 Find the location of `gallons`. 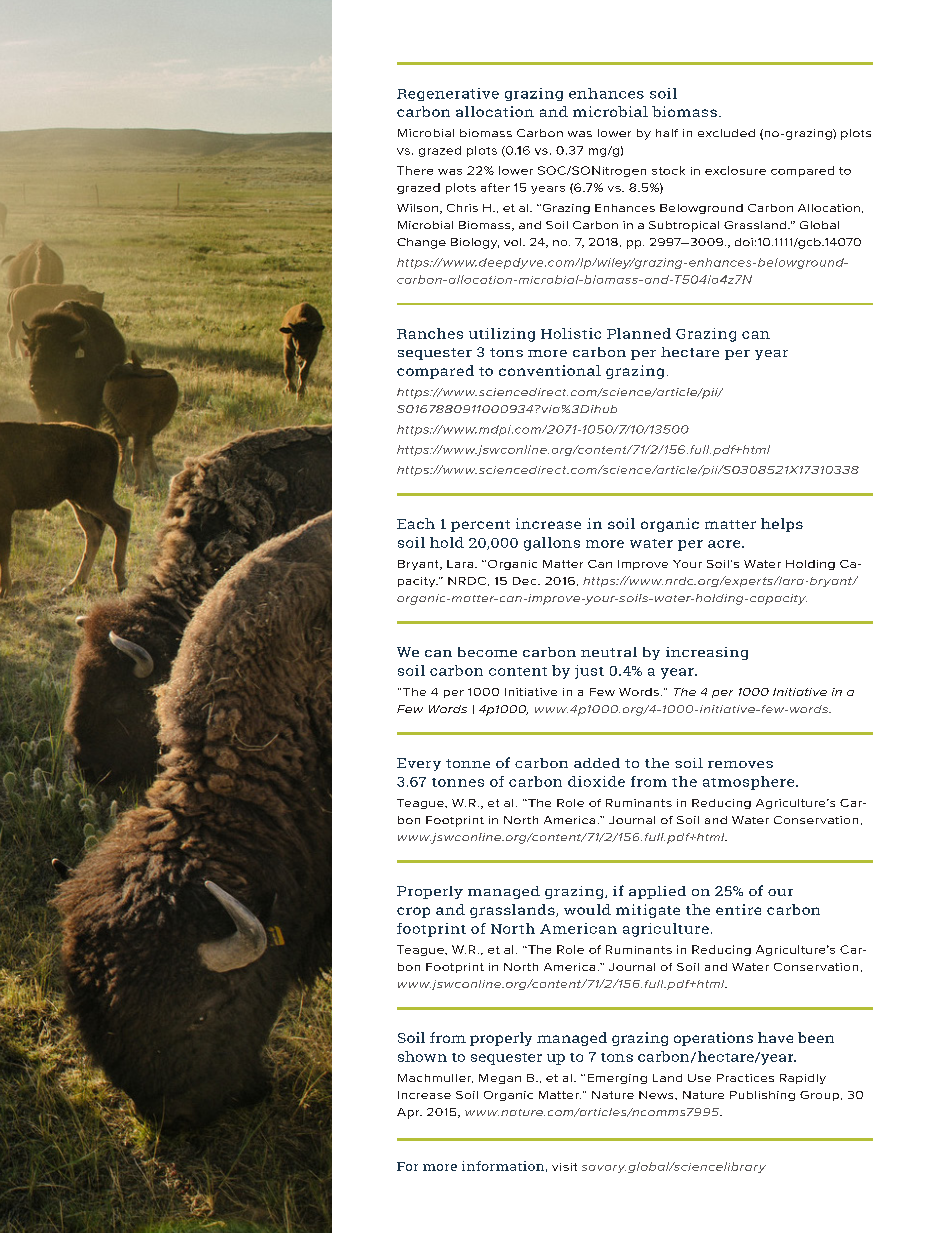

gallons is located at coordinates (552, 544).
